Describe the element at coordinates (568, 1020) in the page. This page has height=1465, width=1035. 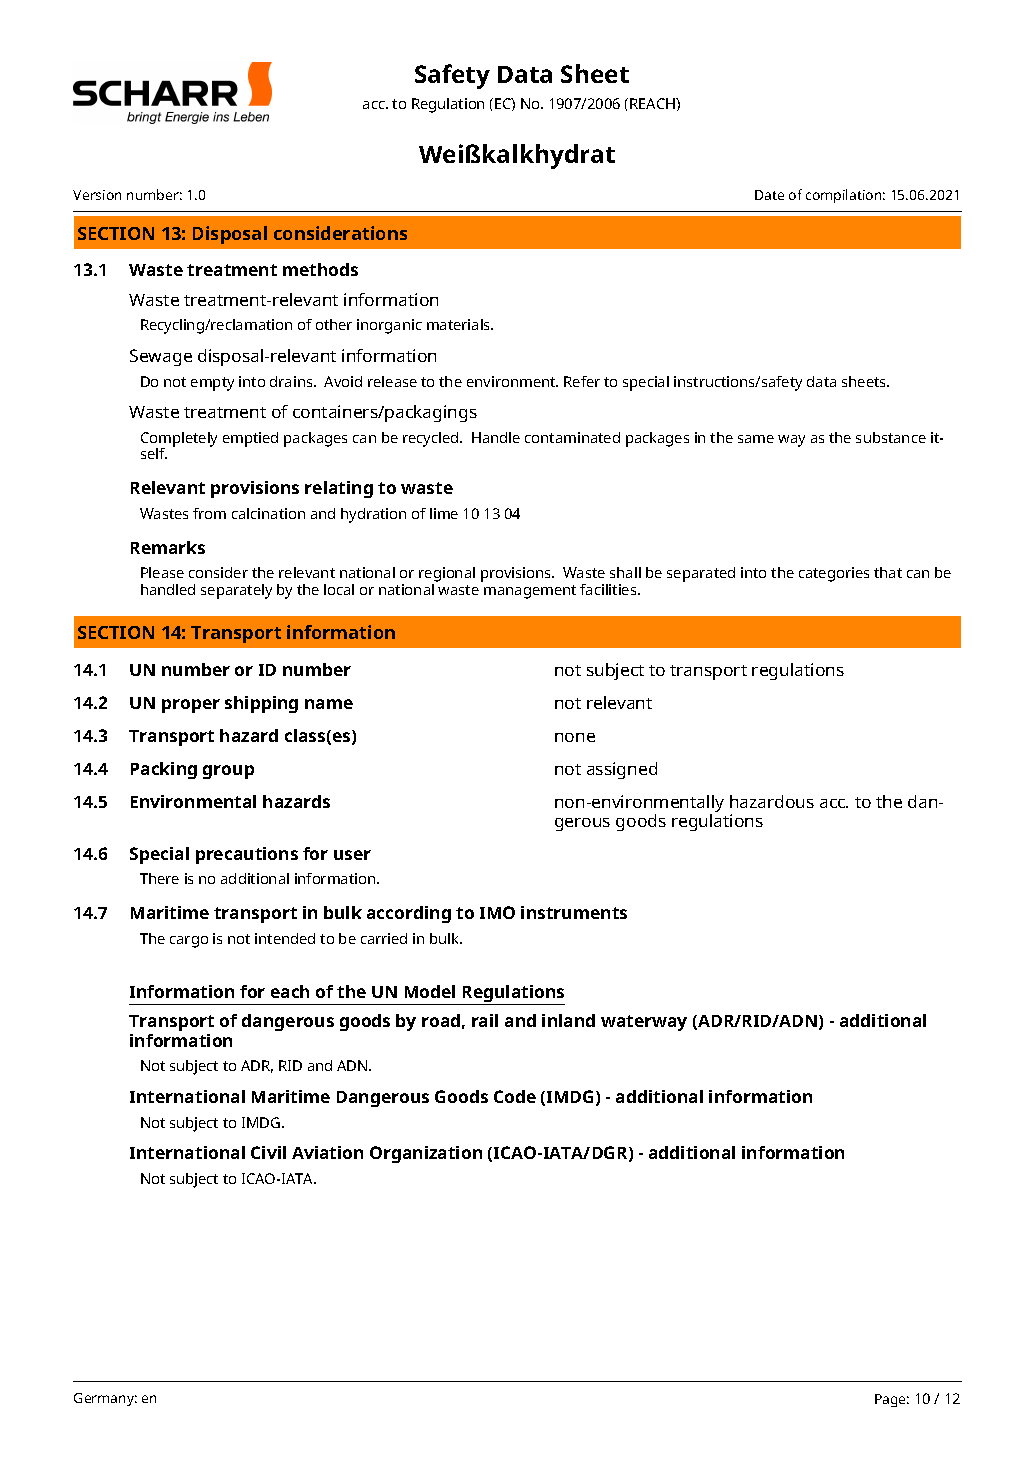
I see `inland` at that location.
